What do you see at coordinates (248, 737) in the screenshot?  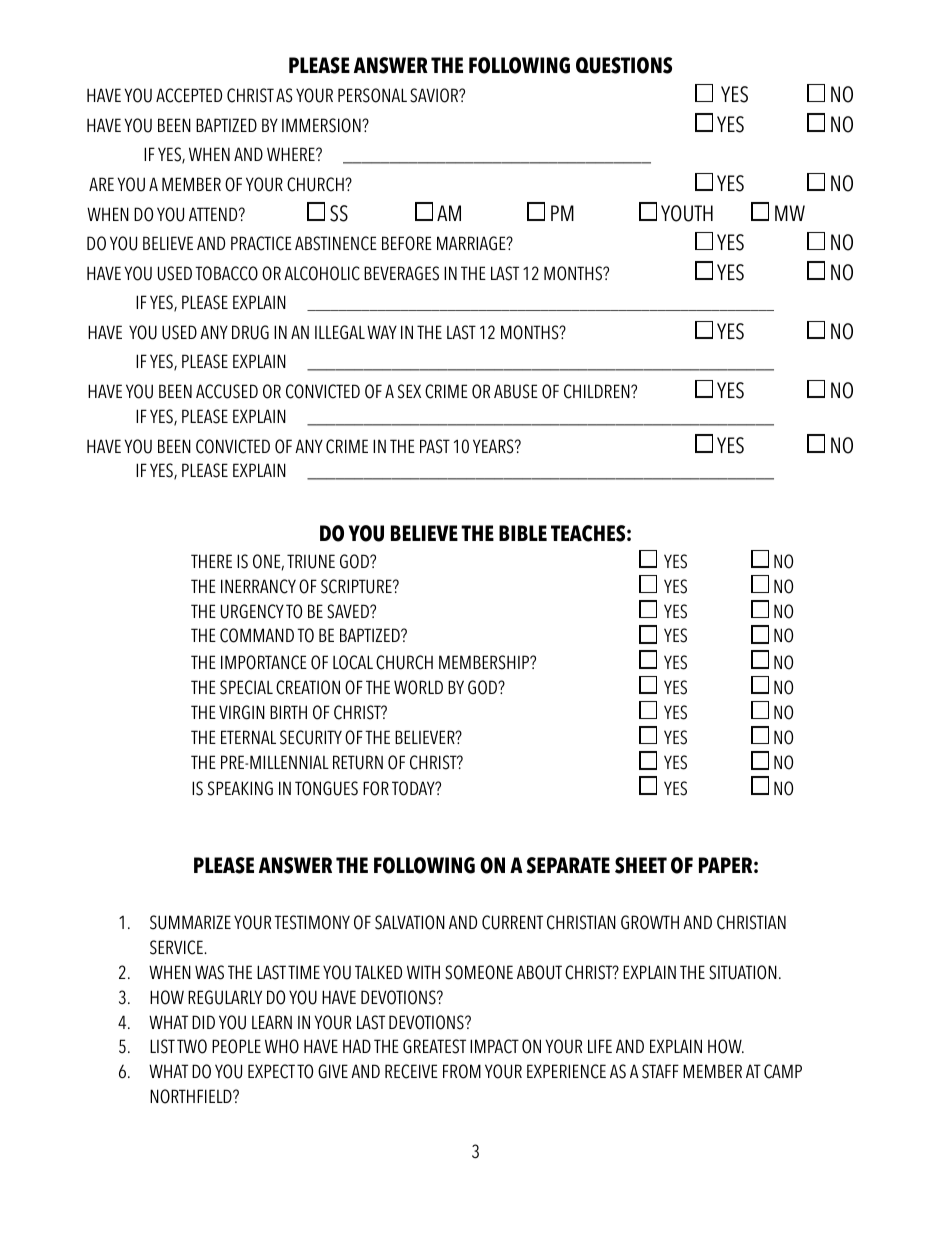 I see `ETERNAL` at bounding box center [248, 737].
